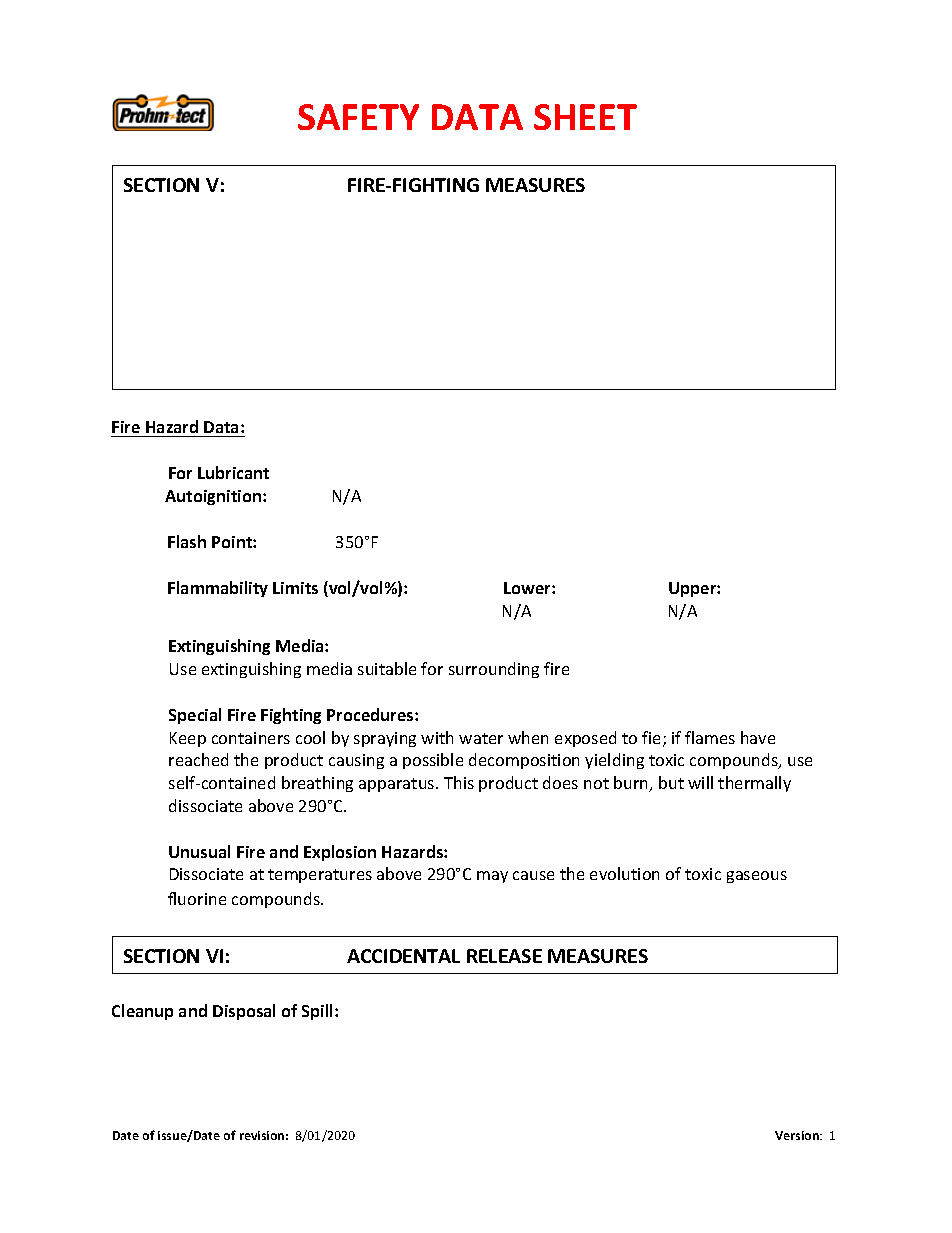 Image resolution: width=952 pixels, height=1233 pixels. Describe the element at coordinates (585, 117) in the document. I see `SHEET` at that location.
